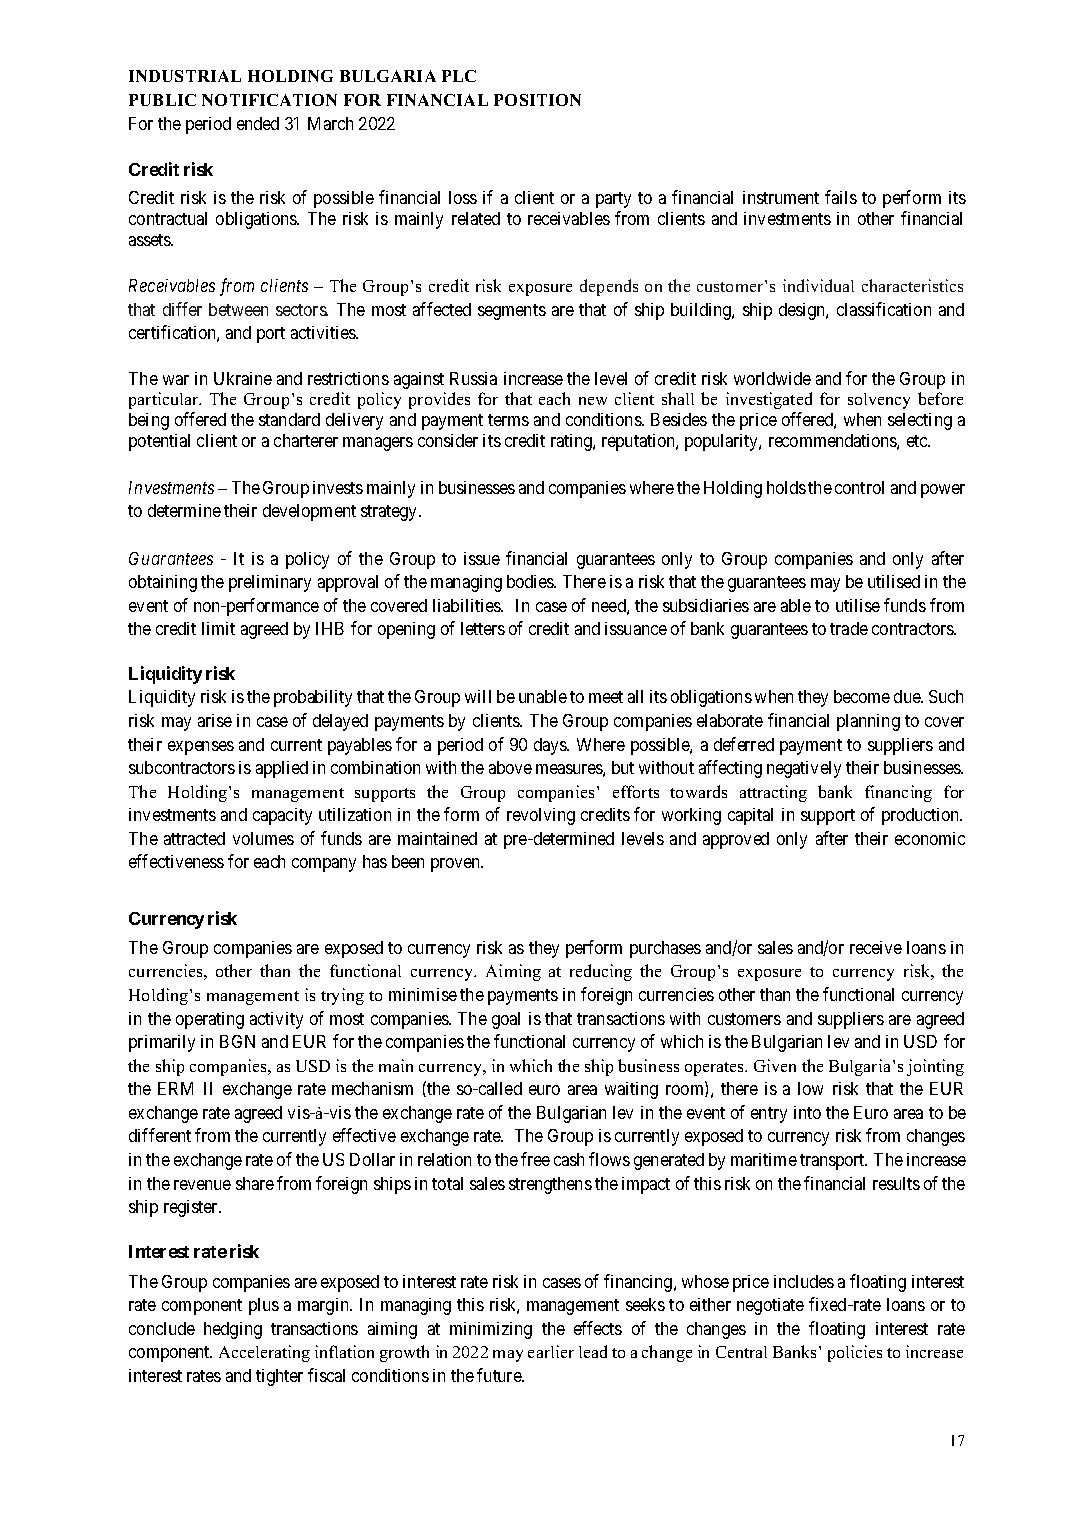  I want to click on POSITION, so click(537, 100).
